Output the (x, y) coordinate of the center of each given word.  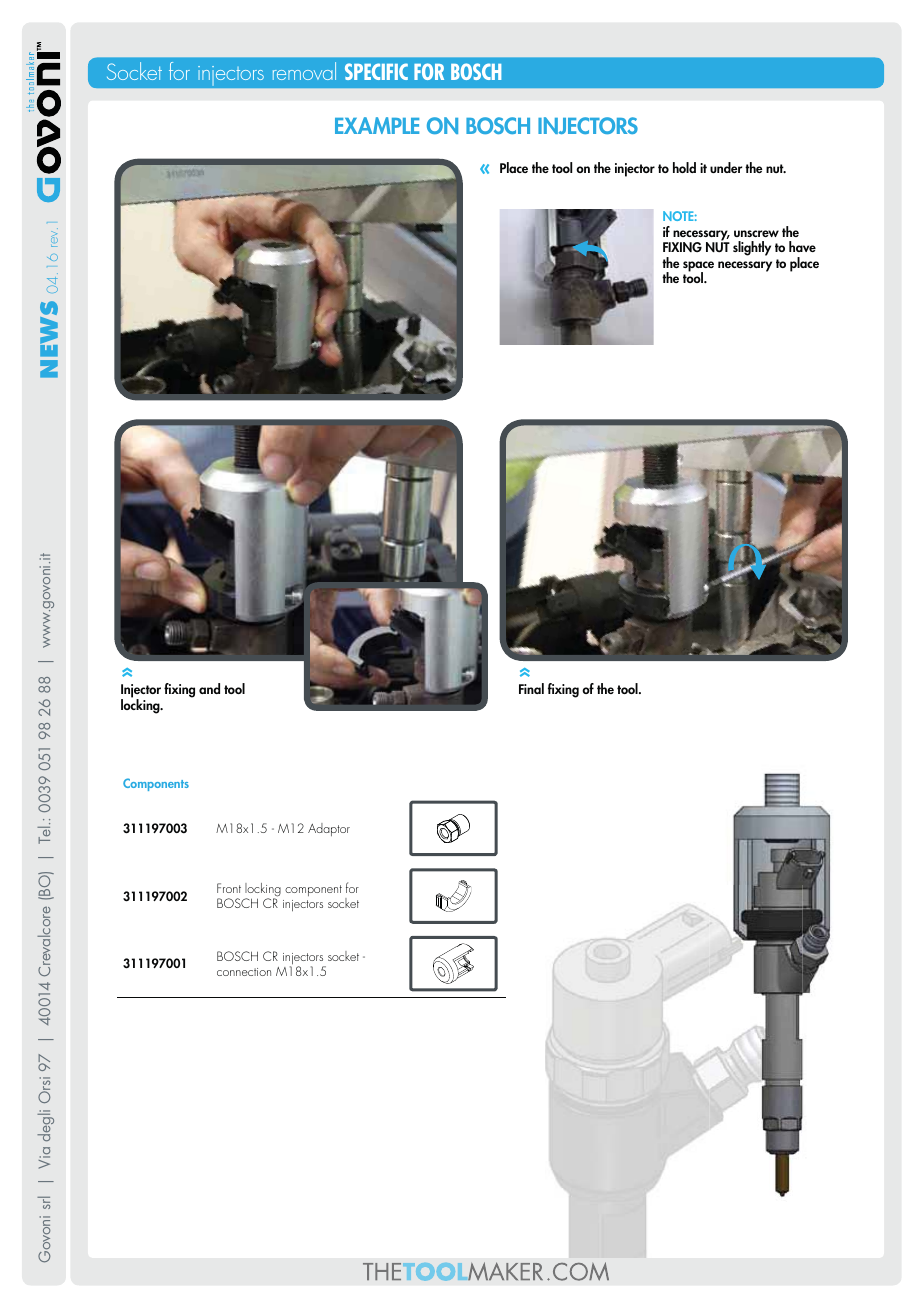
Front (229, 888)
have (802, 246)
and (209, 688)
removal (304, 71)
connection (244, 972)
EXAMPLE (377, 125)
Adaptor (329, 829)
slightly (752, 248)
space (698, 267)
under (726, 167)
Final (531, 688)
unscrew (756, 233)
